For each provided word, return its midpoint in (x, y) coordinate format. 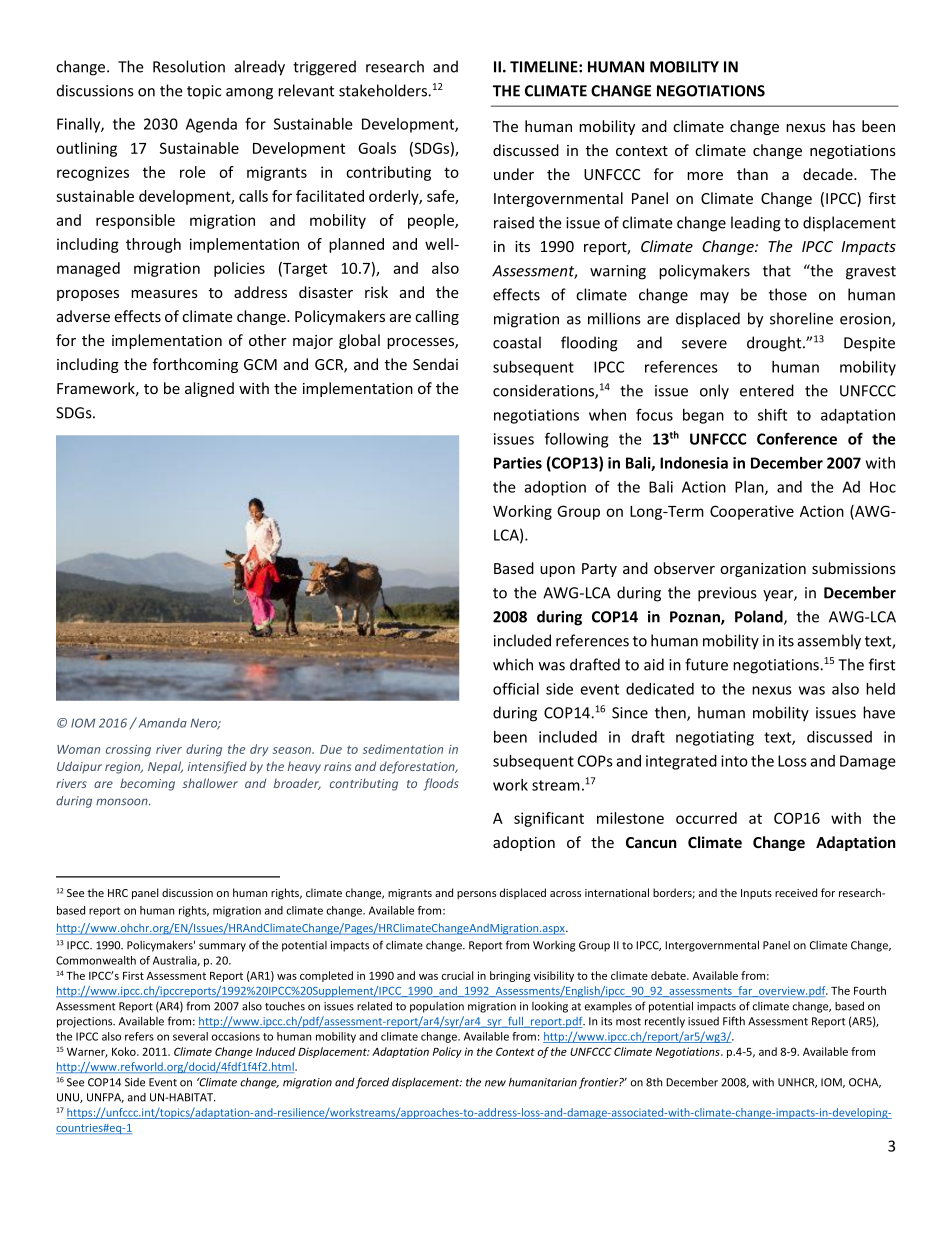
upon (557, 571)
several (190, 1036)
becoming (147, 784)
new (495, 1083)
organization (763, 570)
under (514, 174)
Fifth (734, 1021)
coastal (517, 342)
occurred (706, 818)
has (844, 126)
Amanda (161, 722)
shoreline (801, 318)
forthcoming (195, 365)
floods (441, 784)
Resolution (189, 66)
